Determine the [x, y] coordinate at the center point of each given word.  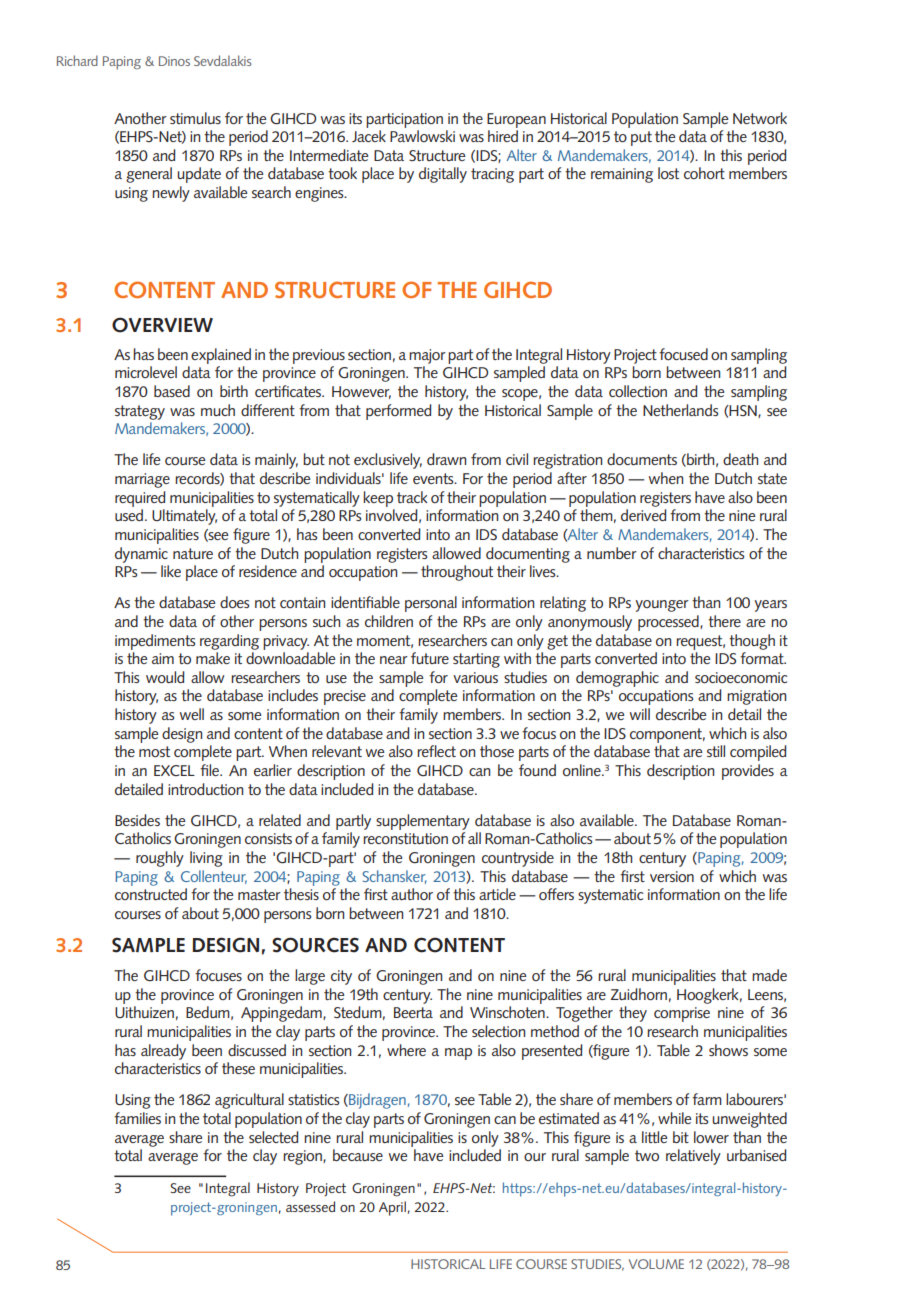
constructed [151, 894]
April [392, 1208]
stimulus [195, 118]
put [641, 138]
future [430, 658]
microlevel [146, 372]
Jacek [369, 136]
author [412, 894]
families [137, 1118]
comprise [682, 1014]
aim [163, 658]
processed [669, 623]
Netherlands [680, 410]
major [427, 356]
